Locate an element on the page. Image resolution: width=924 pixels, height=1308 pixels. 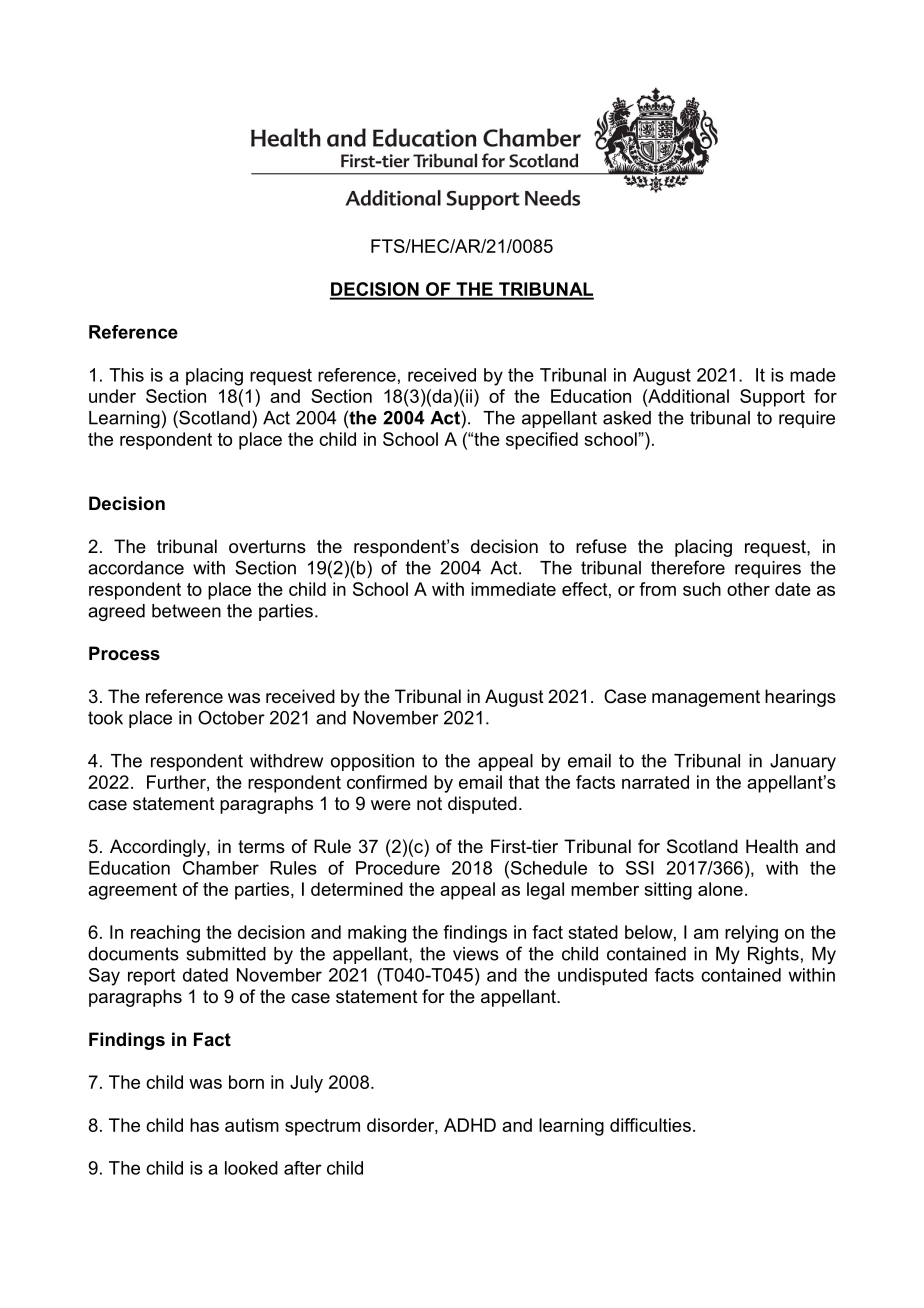
other is located at coordinates (748, 589).
